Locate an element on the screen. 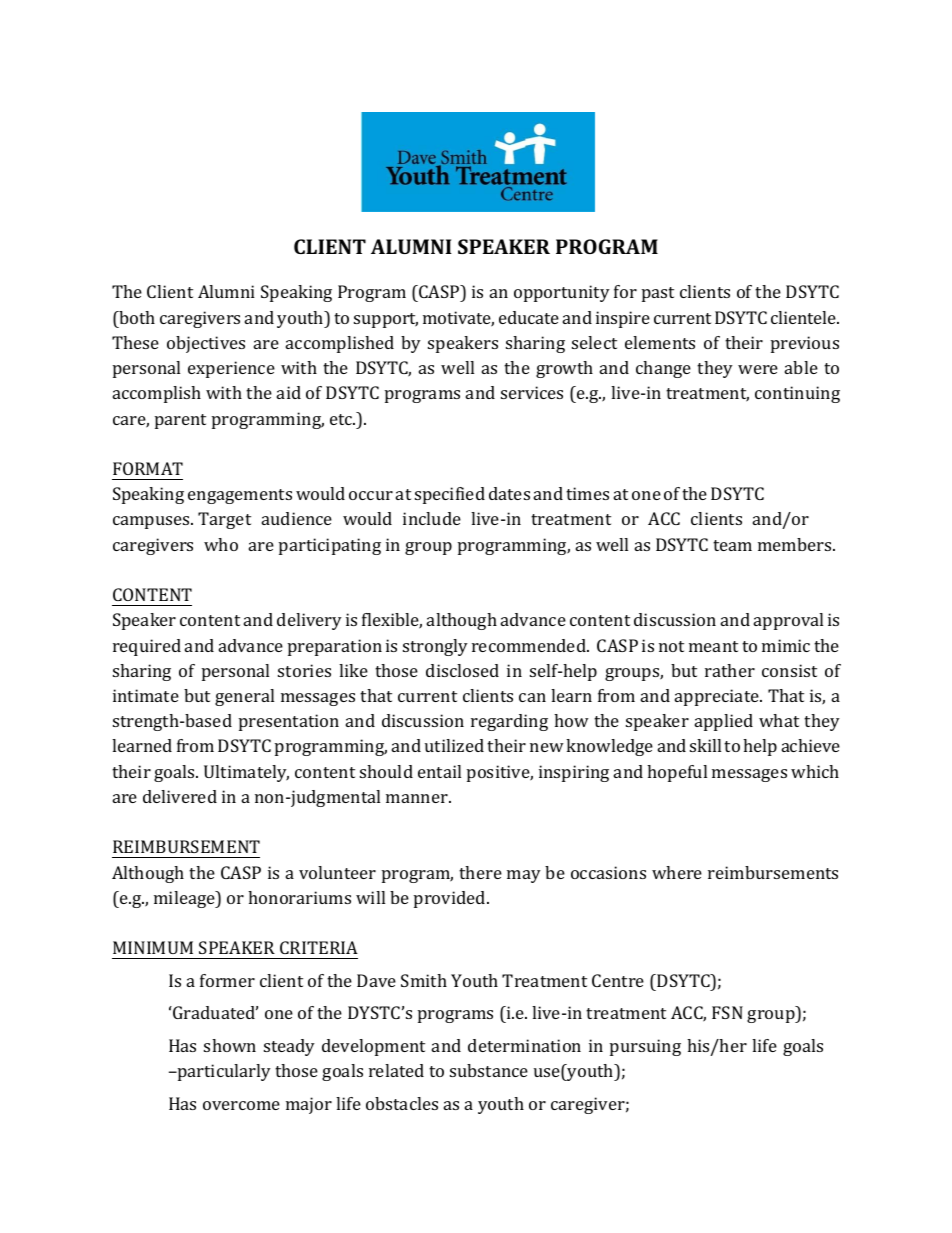 This screenshot has width=952, height=1233. substance is located at coordinates (489, 1070).
